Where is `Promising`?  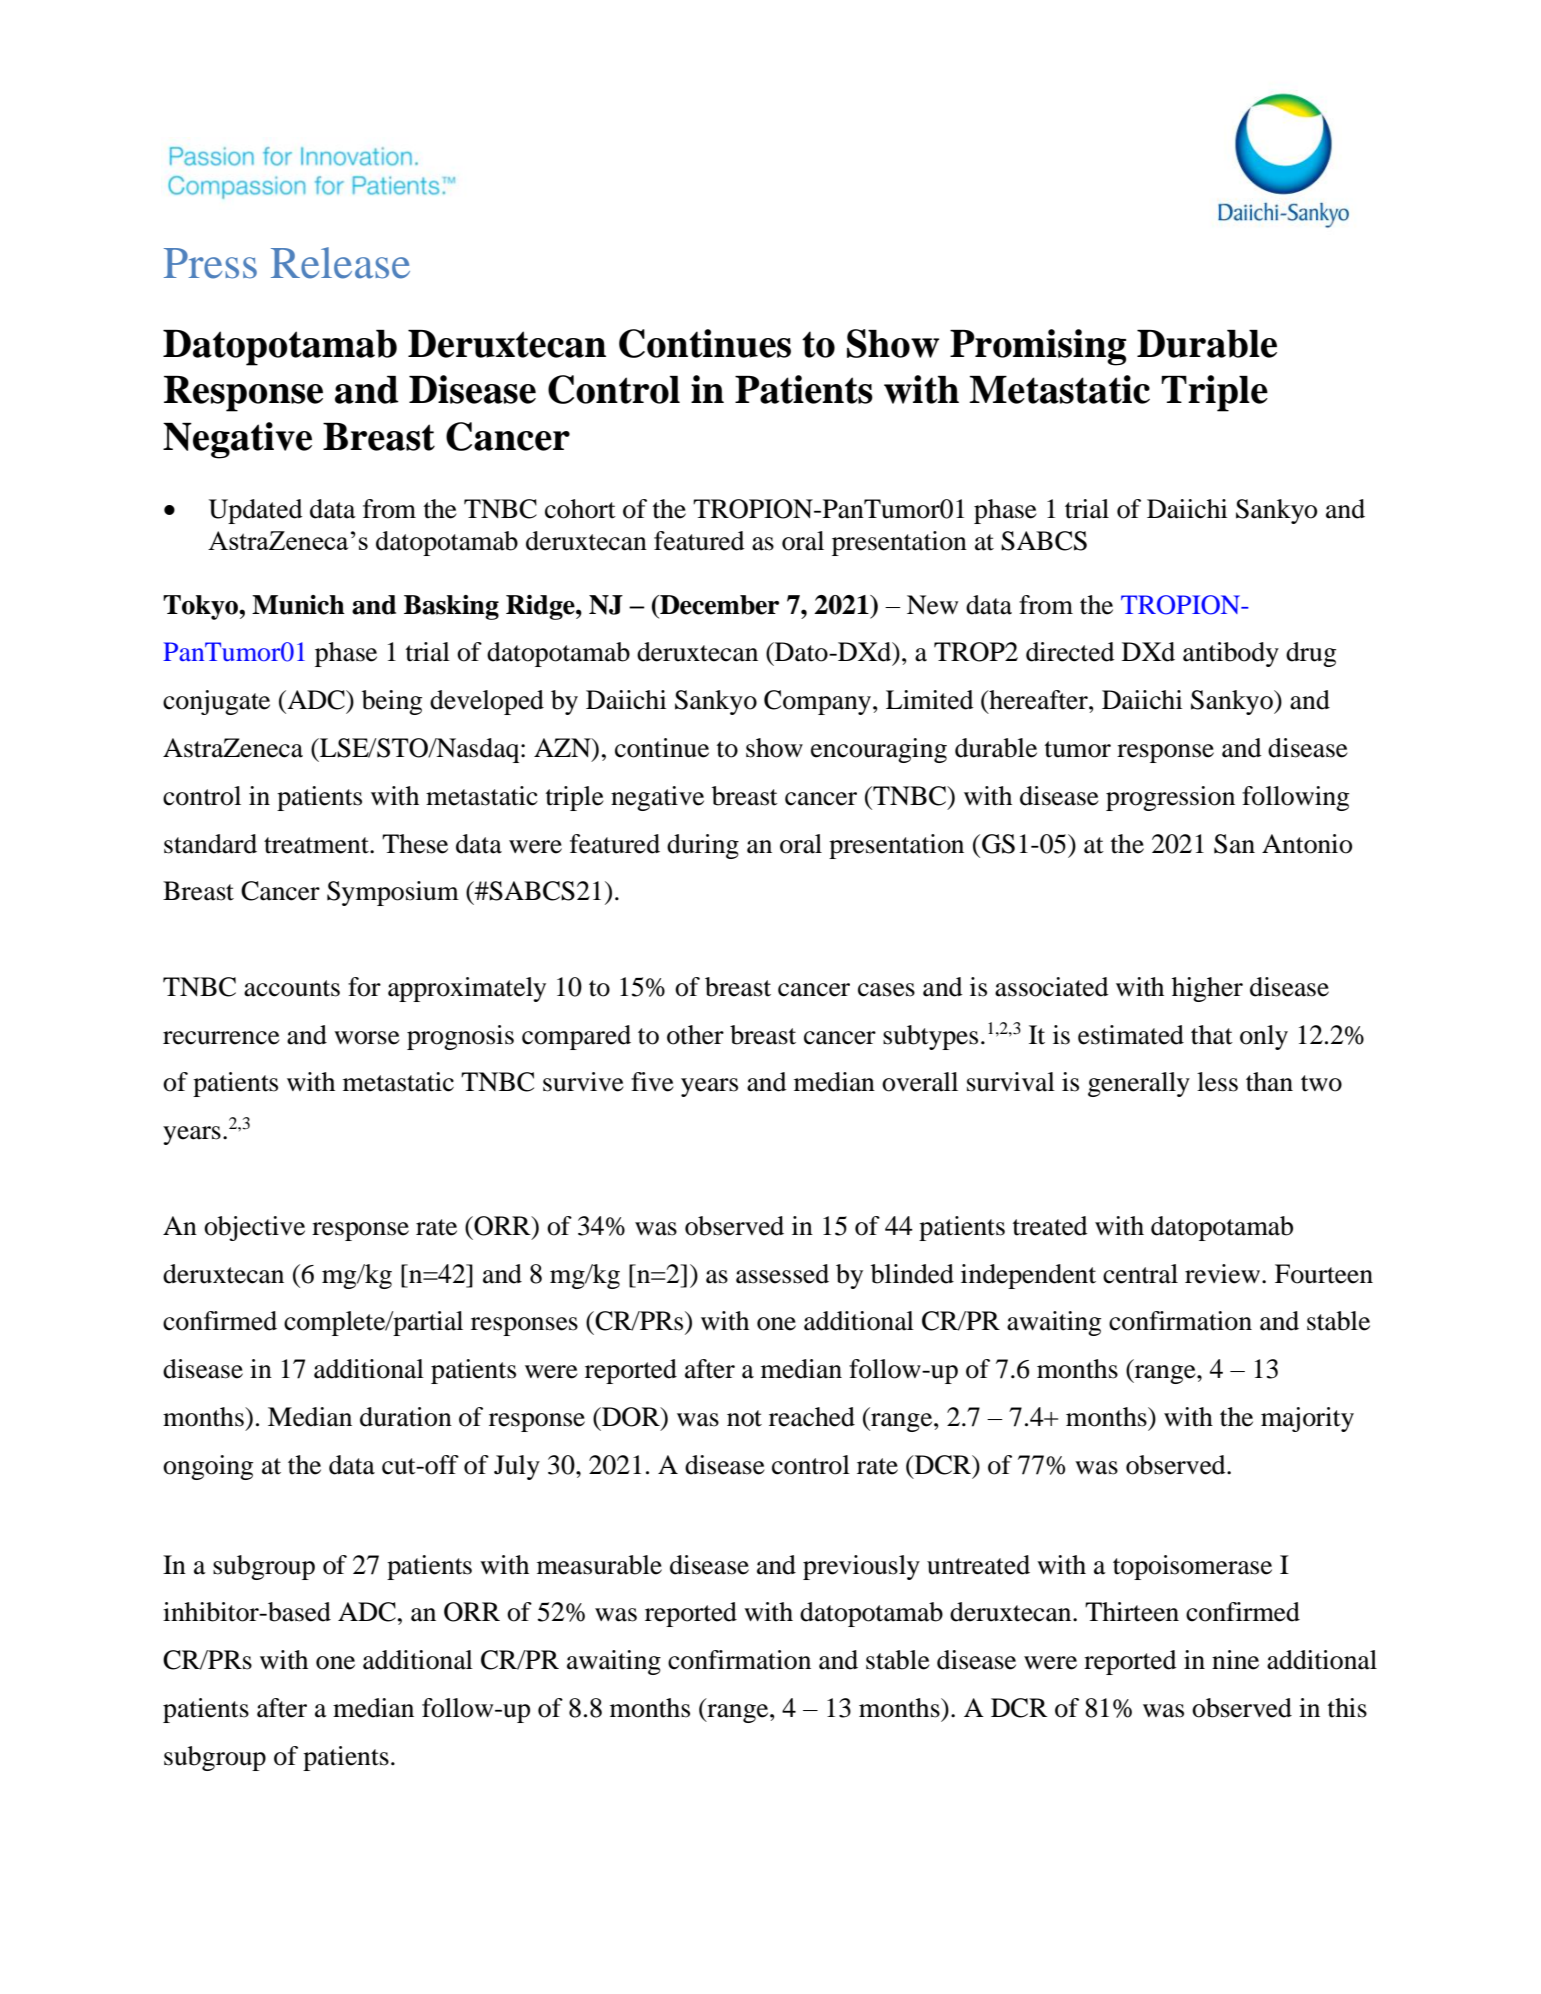 Promising is located at coordinates (1038, 347).
